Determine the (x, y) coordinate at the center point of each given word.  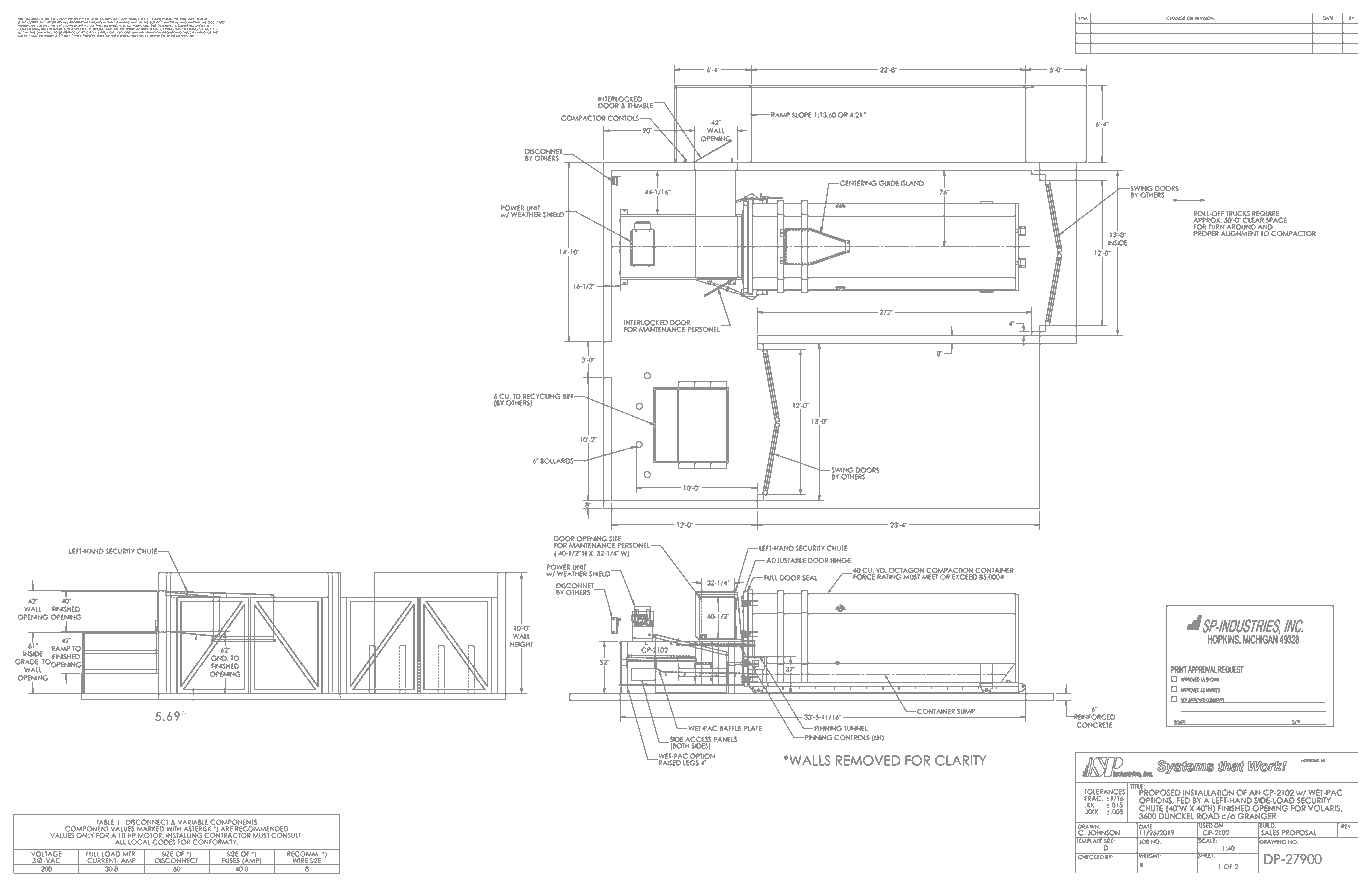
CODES (163, 841)
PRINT (1179, 669)
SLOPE (802, 115)
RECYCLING (541, 397)
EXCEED (965, 576)
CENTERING (857, 183)
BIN (569, 396)
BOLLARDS (558, 461)
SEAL (809, 578)
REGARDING (173, 32)
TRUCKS (1238, 215)
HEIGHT (521, 645)
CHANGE (1176, 18)
